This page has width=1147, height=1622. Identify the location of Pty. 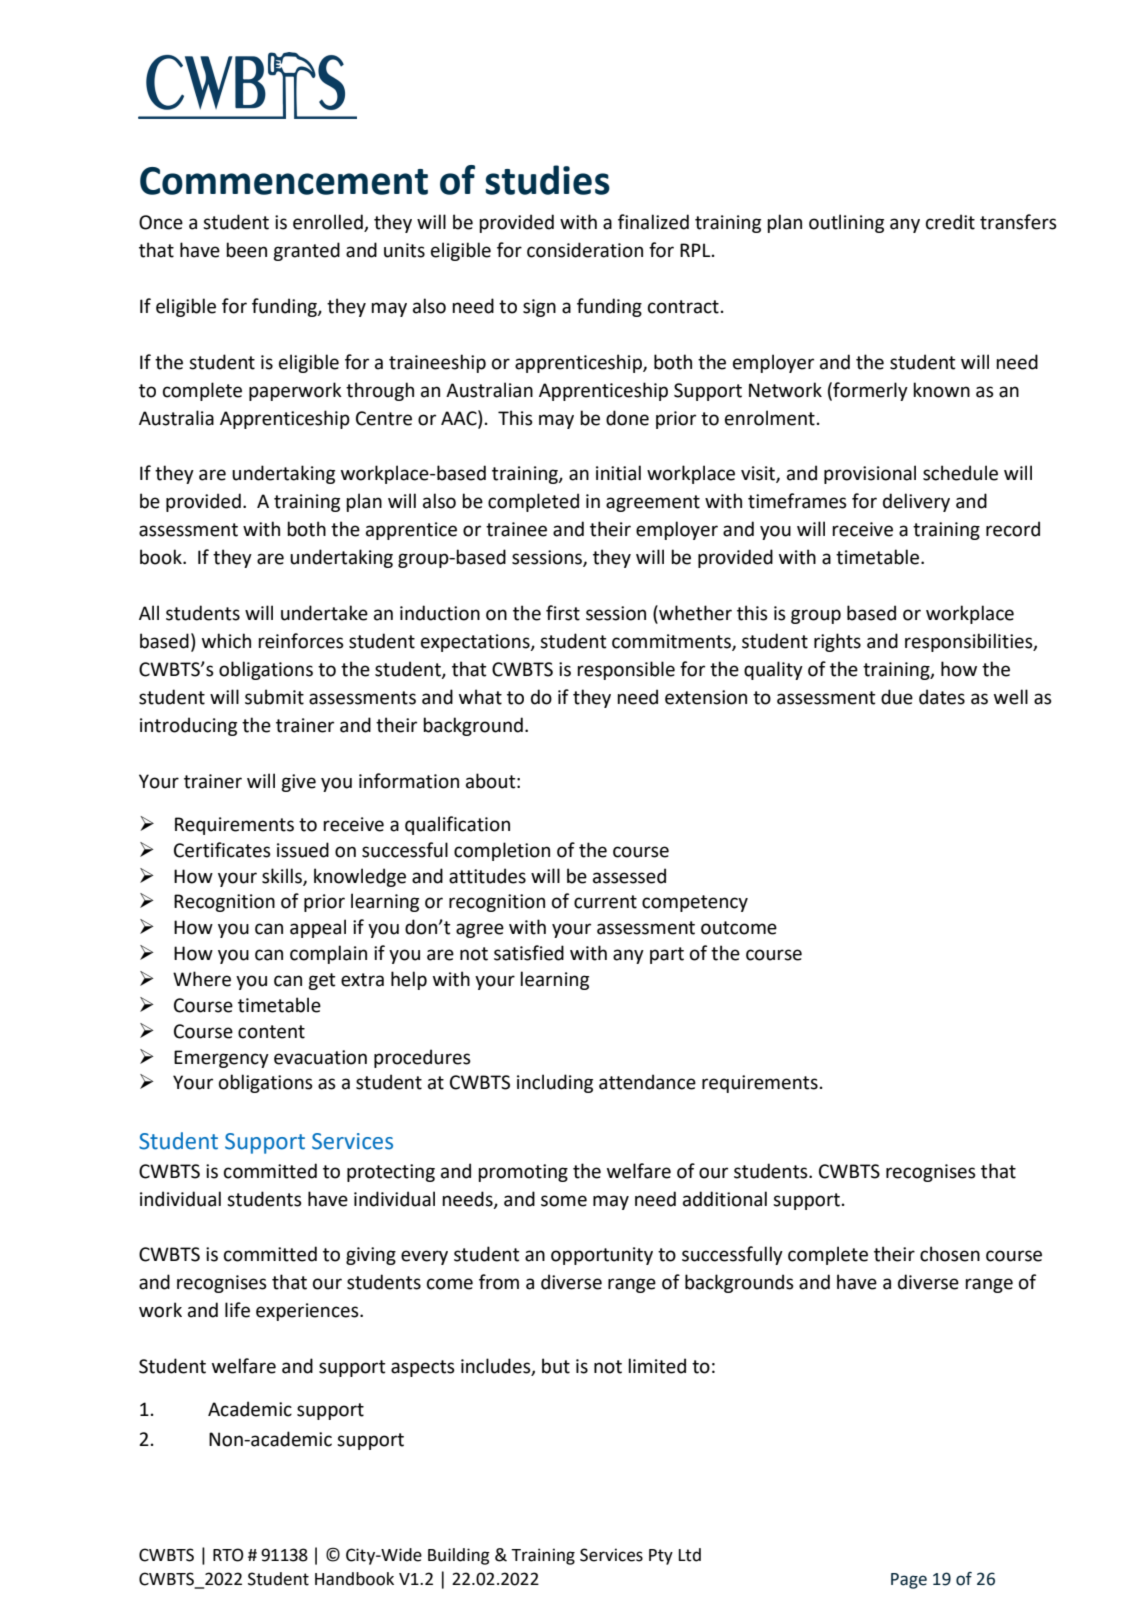
(661, 1557).
